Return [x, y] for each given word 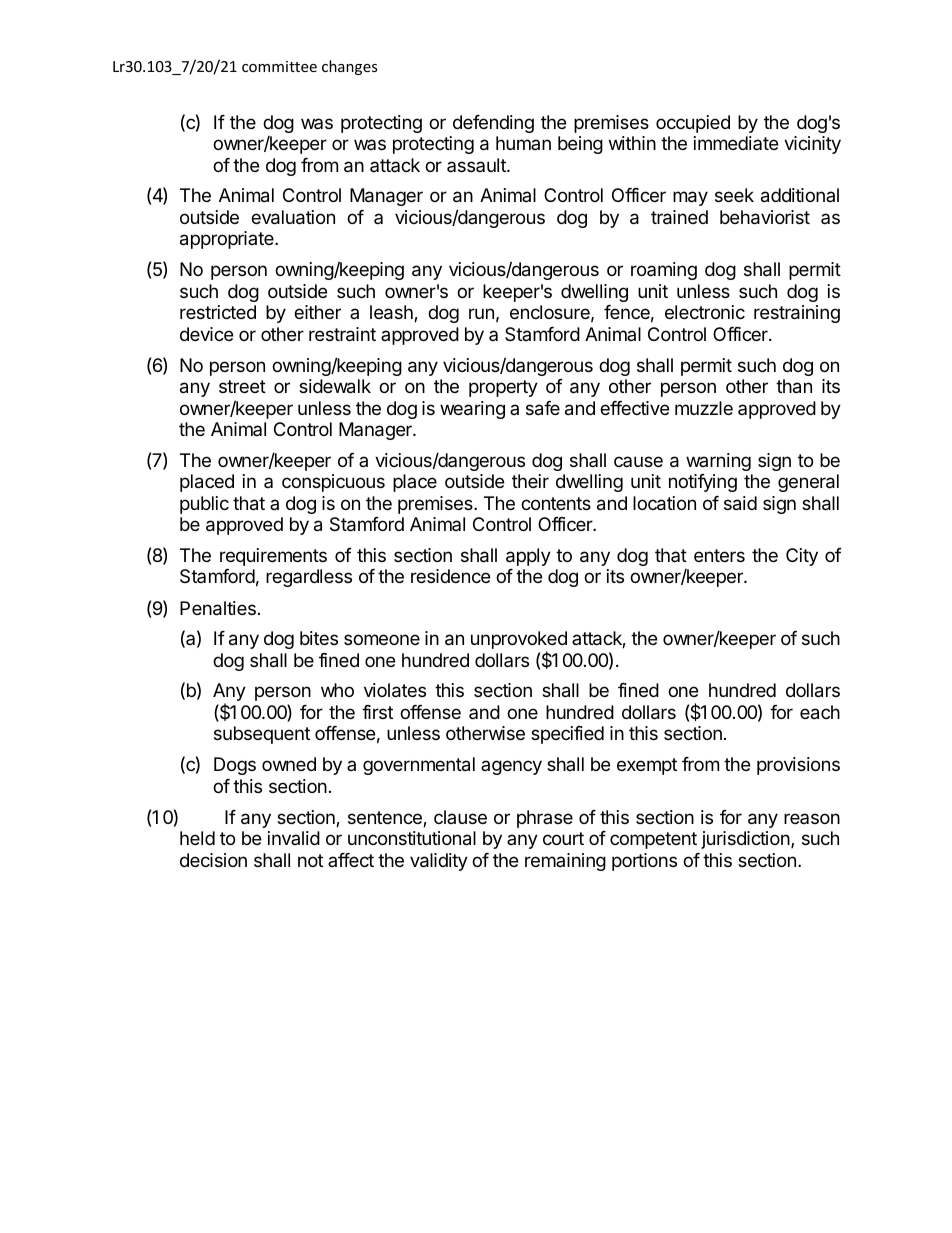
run [481, 313]
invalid [294, 838]
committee [279, 66]
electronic [705, 312]
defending [493, 124]
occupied [693, 124]
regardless [309, 578]
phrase [545, 819]
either [317, 312]
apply [528, 557]
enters [719, 555]
